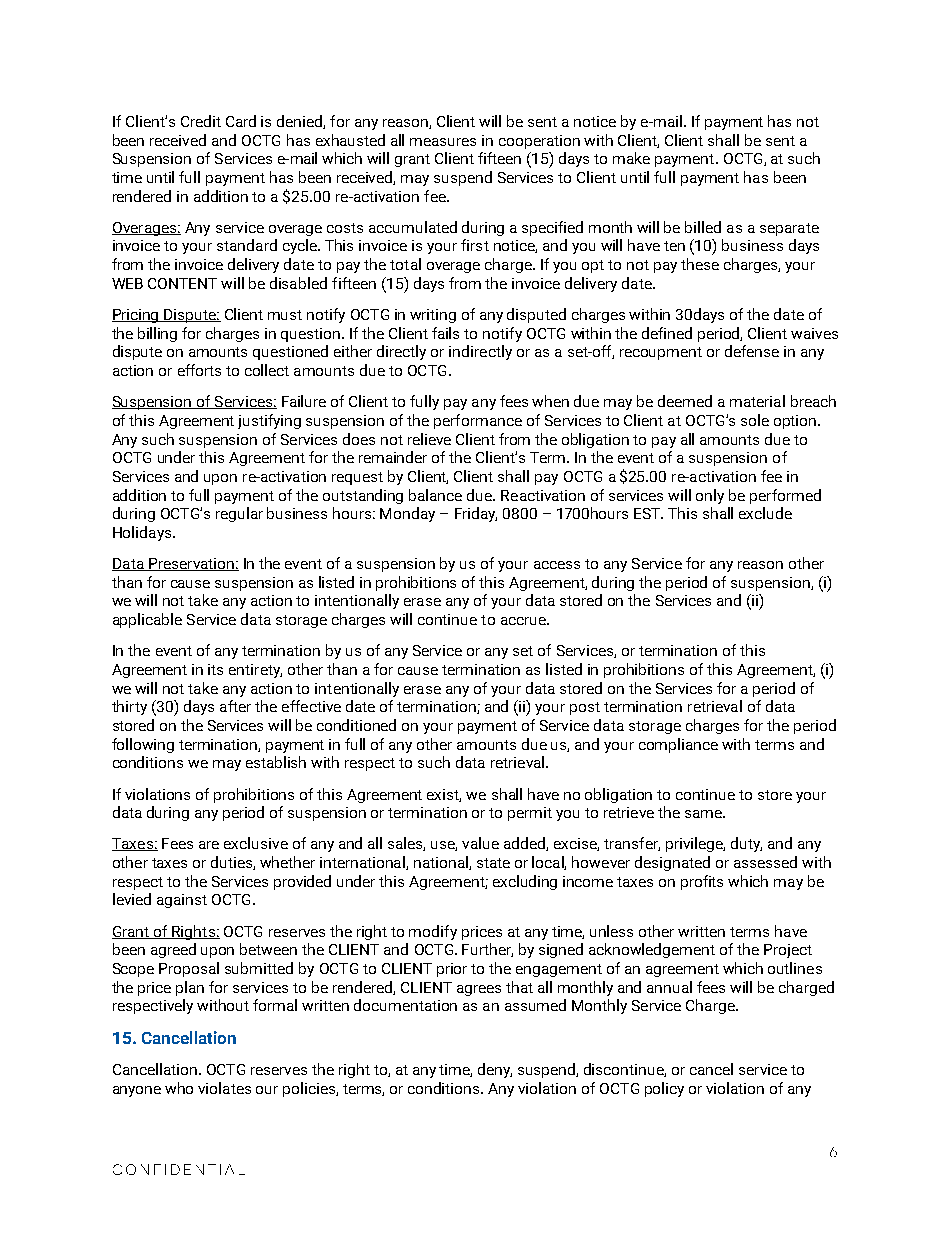 The height and width of the image is (1233, 952). I want to click on establish, so click(276, 762).
